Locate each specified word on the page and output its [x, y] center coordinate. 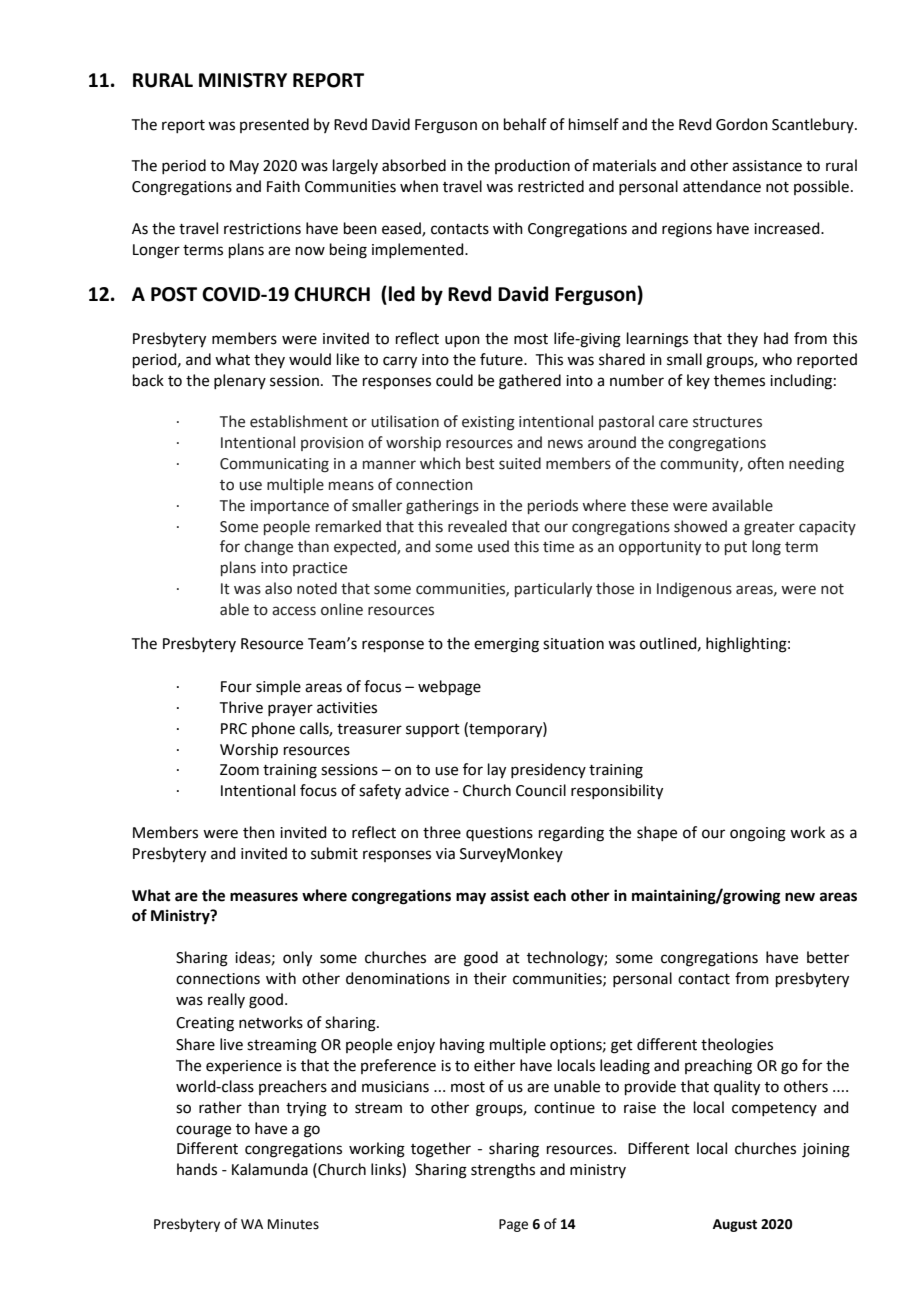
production [532, 166]
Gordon [742, 124]
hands [197, 1169]
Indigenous [694, 590]
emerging [506, 645]
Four [236, 687]
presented [274, 125]
